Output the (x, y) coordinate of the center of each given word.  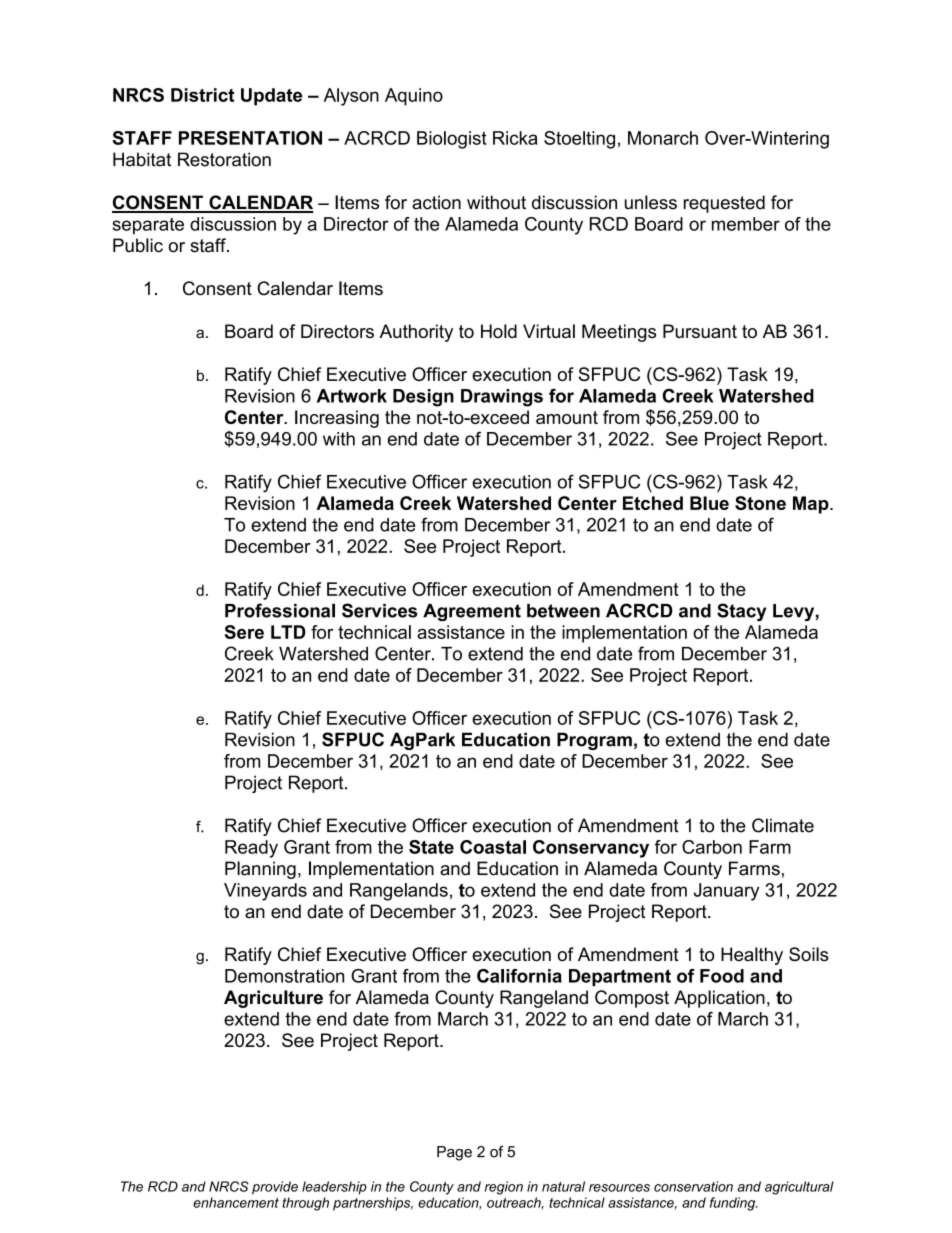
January (726, 892)
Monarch (663, 138)
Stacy (741, 612)
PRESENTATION (250, 138)
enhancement (236, 1202)
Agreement (472, 612)
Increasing (337, 419)
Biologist (452, 140)
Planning (260, 870)
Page (454, 1153)
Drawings (502, 398)
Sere (244, 632)
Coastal (493, 847)
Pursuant (700, 331)
